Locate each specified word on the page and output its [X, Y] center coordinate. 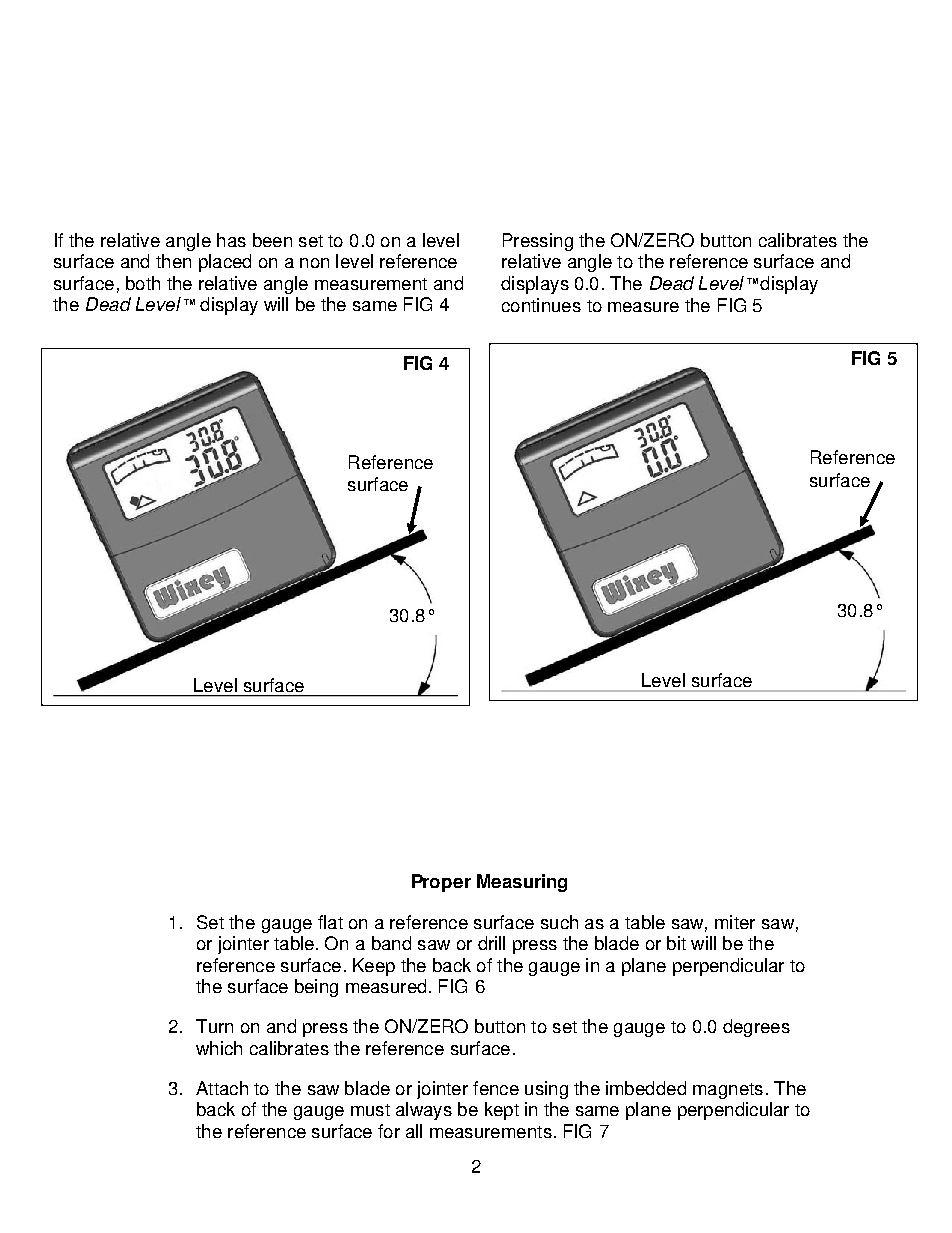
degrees [756, 1028]
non [314, 263]
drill [491, 943]
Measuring [522, 883]
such [559, 922]
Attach [222, 1088]
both [143, 283]
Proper [441, 883]
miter [735, 922]
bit [676, 943]
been [272, 240]
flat [330, 922]
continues [541, 305]
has [231, 240]
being [316, 988]
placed [225, 263]
